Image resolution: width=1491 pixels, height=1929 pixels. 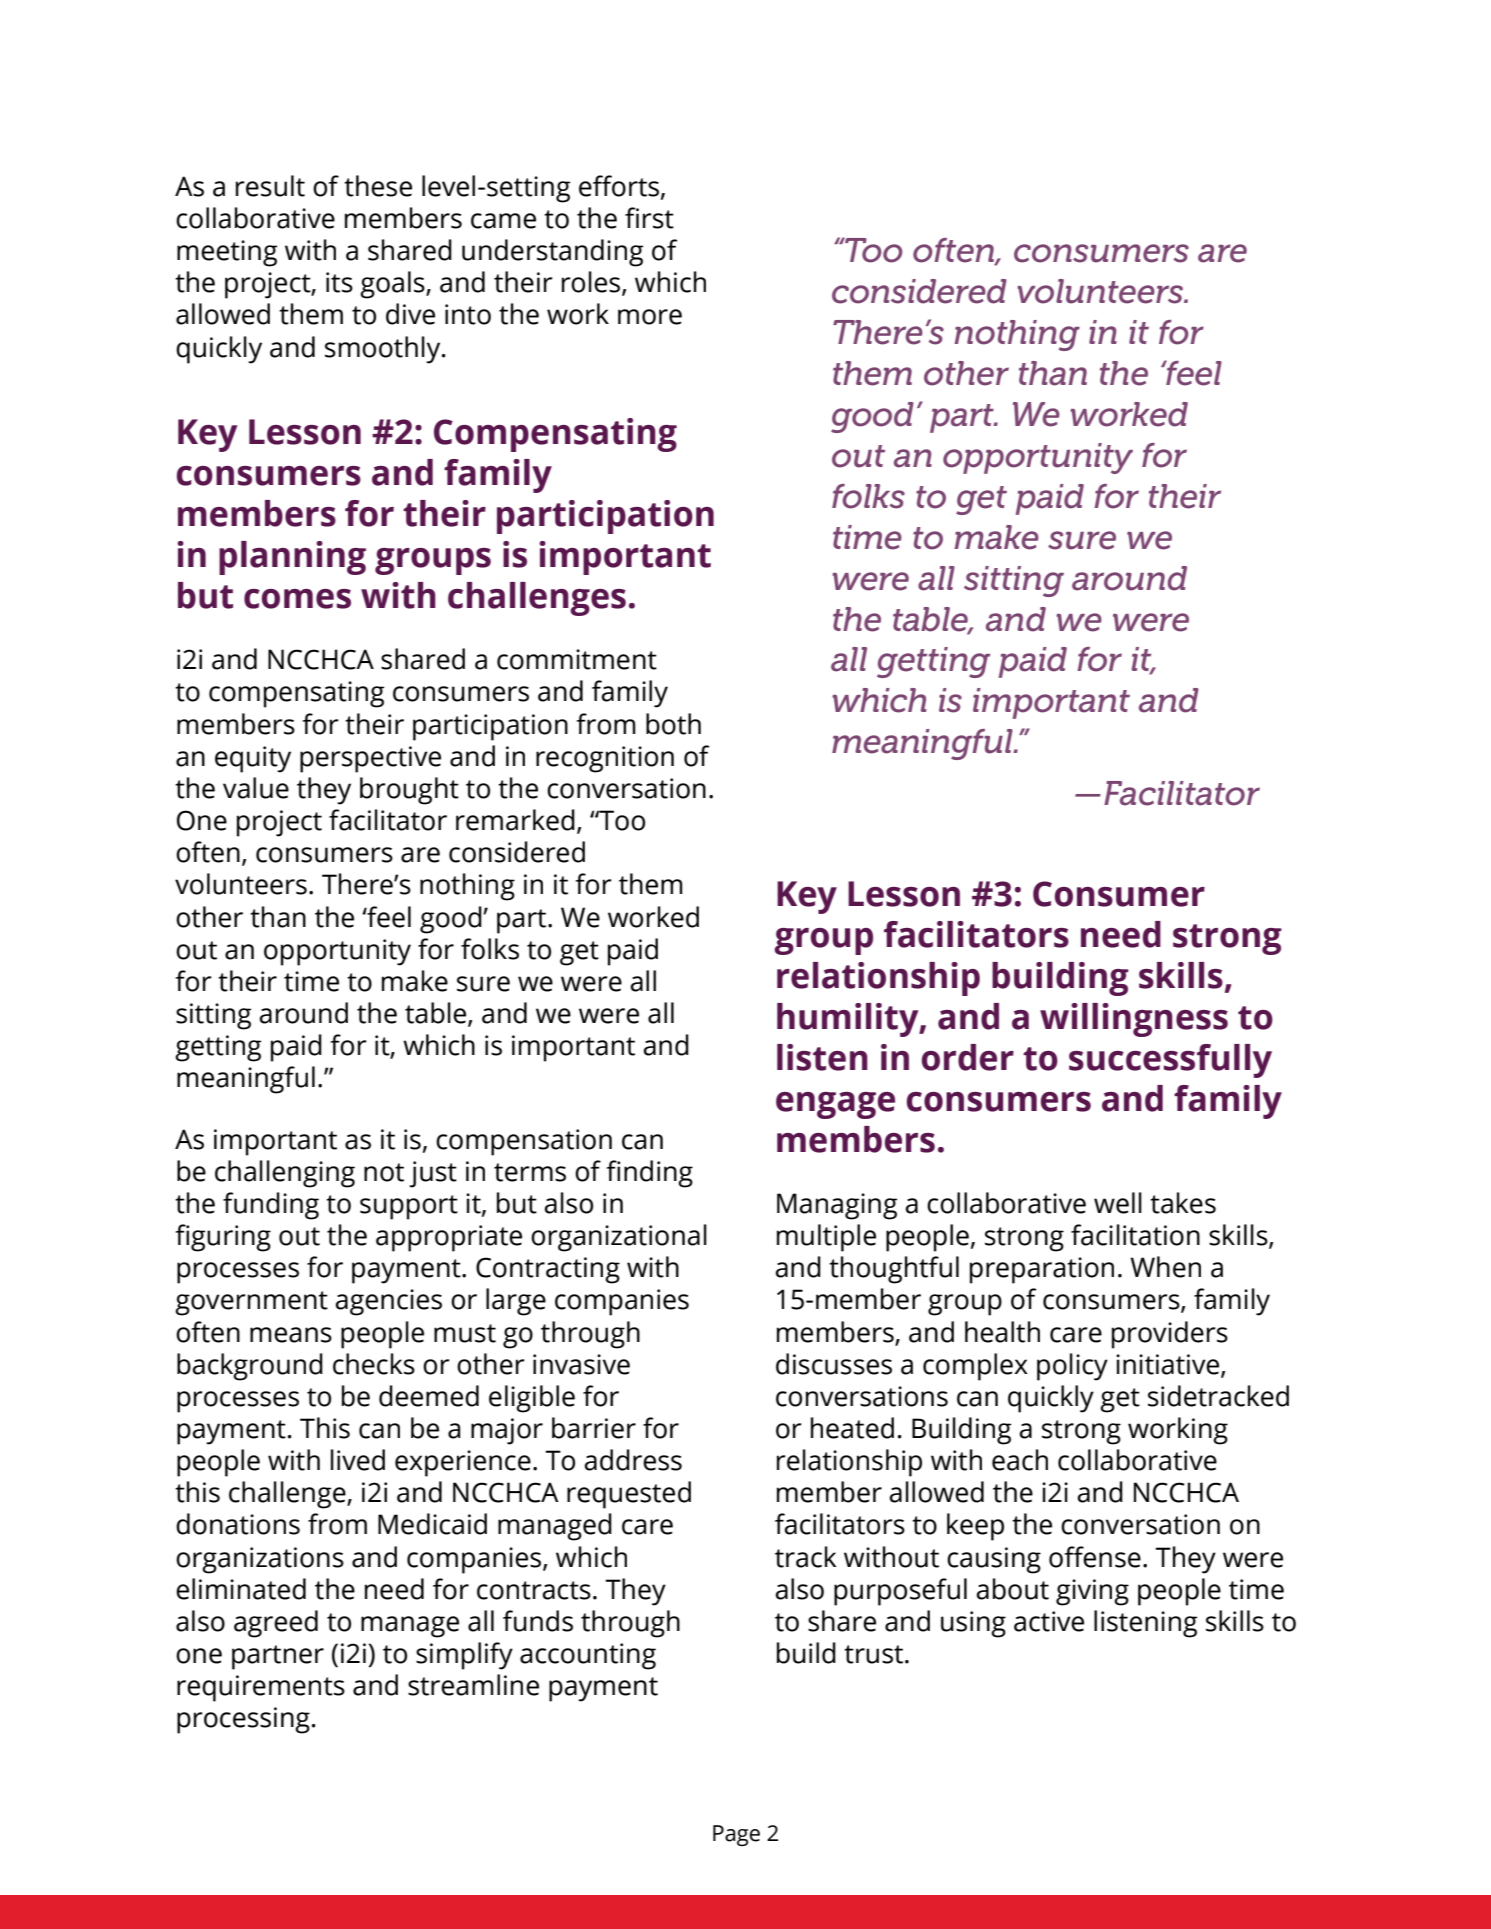 What do you see at coordinates (649, 218) in the screenshot?
I see `first` at bounding box center [649, 218].
